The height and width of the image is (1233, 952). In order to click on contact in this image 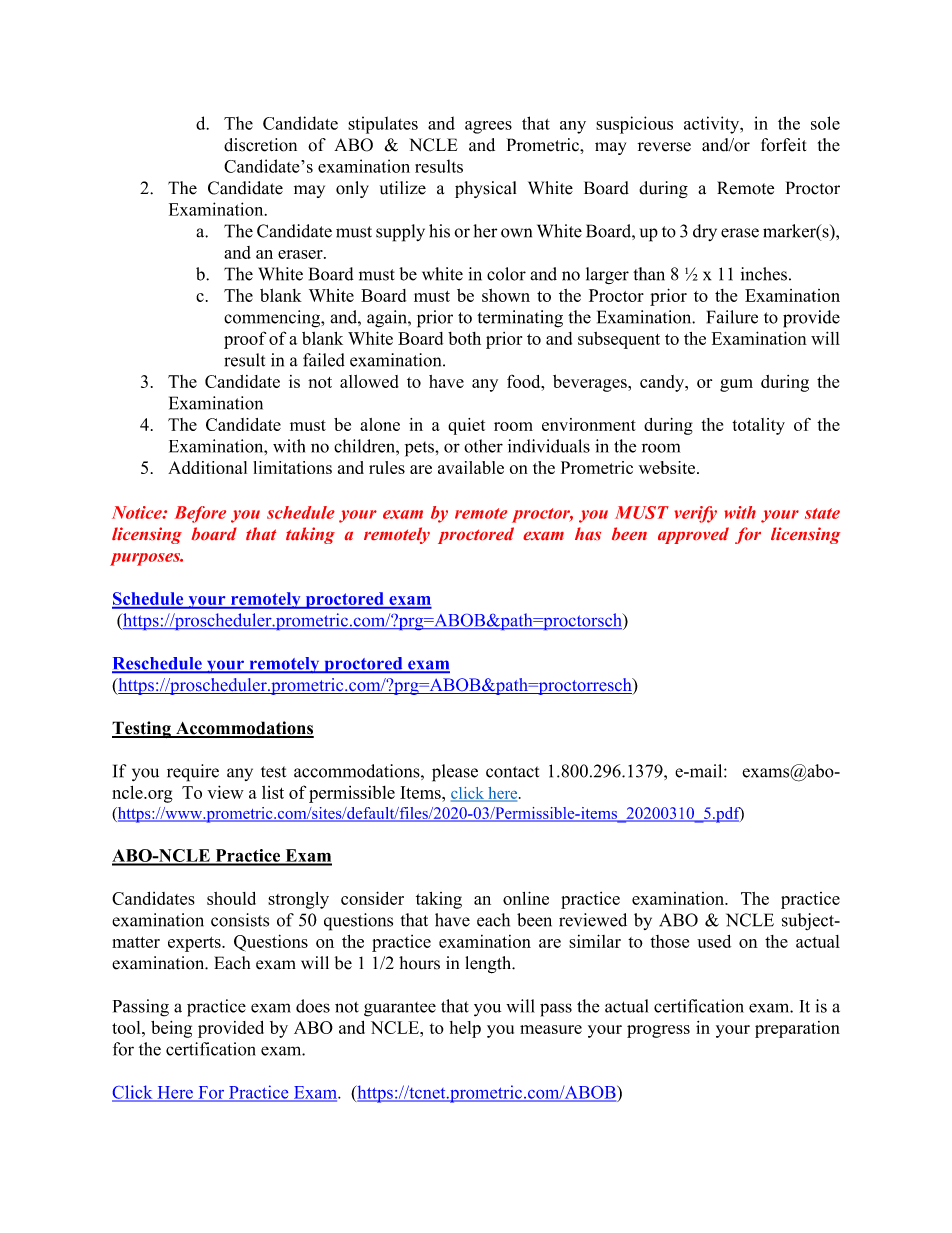, I will do `click(512, 772)`.
